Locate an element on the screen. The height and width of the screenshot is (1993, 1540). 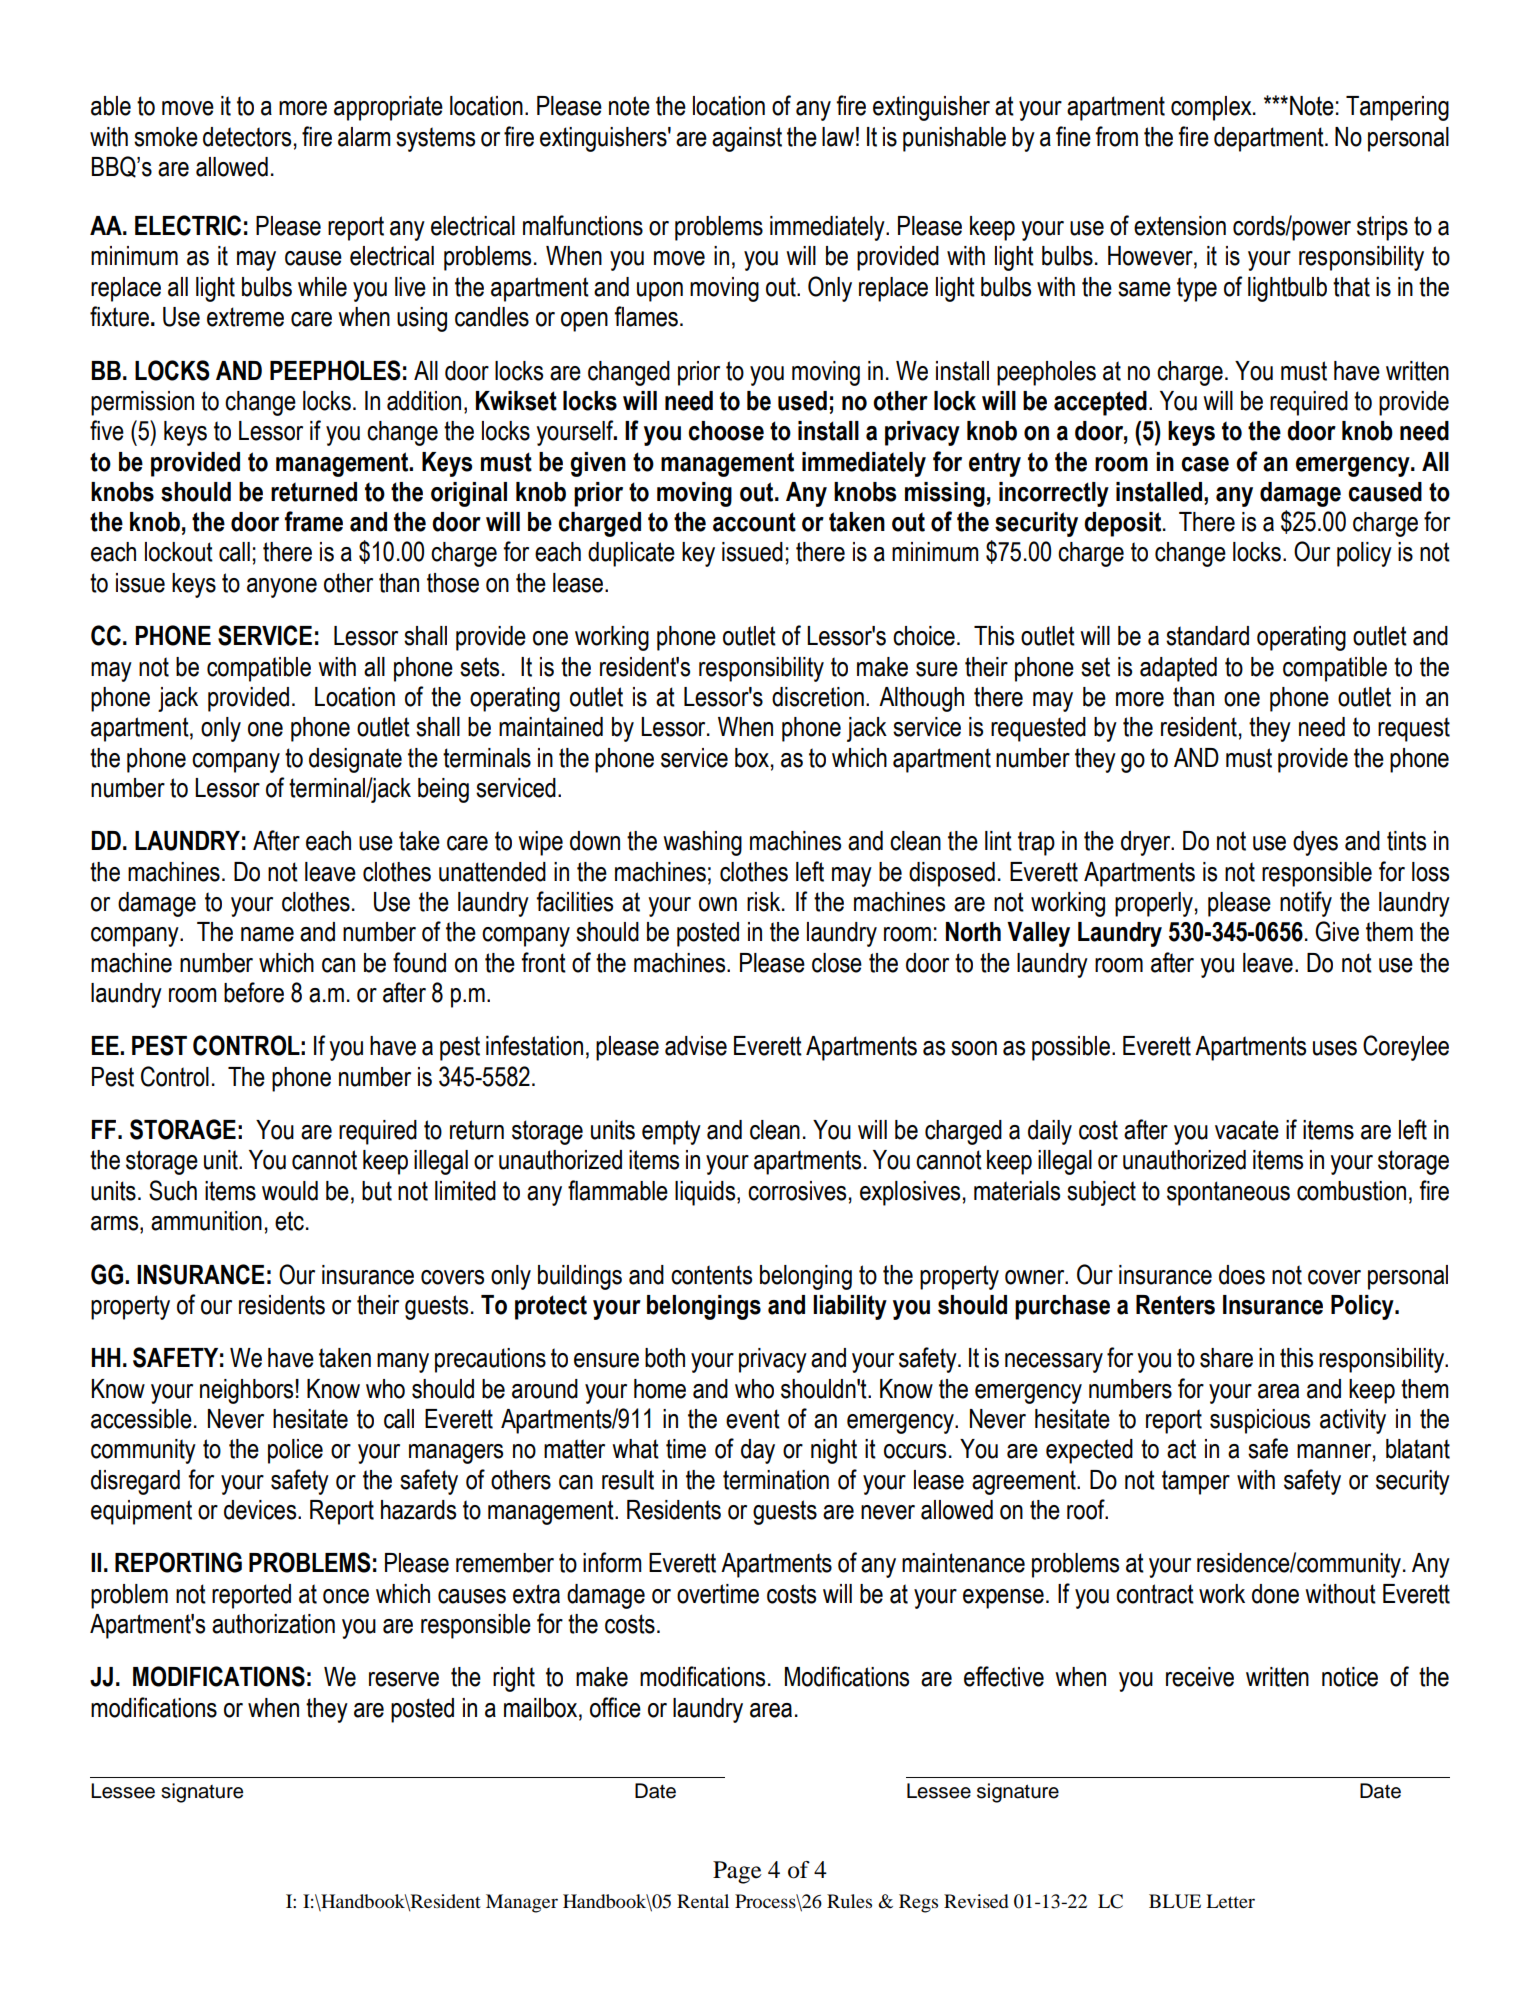
detectors is located at coordinates (247, 137).
